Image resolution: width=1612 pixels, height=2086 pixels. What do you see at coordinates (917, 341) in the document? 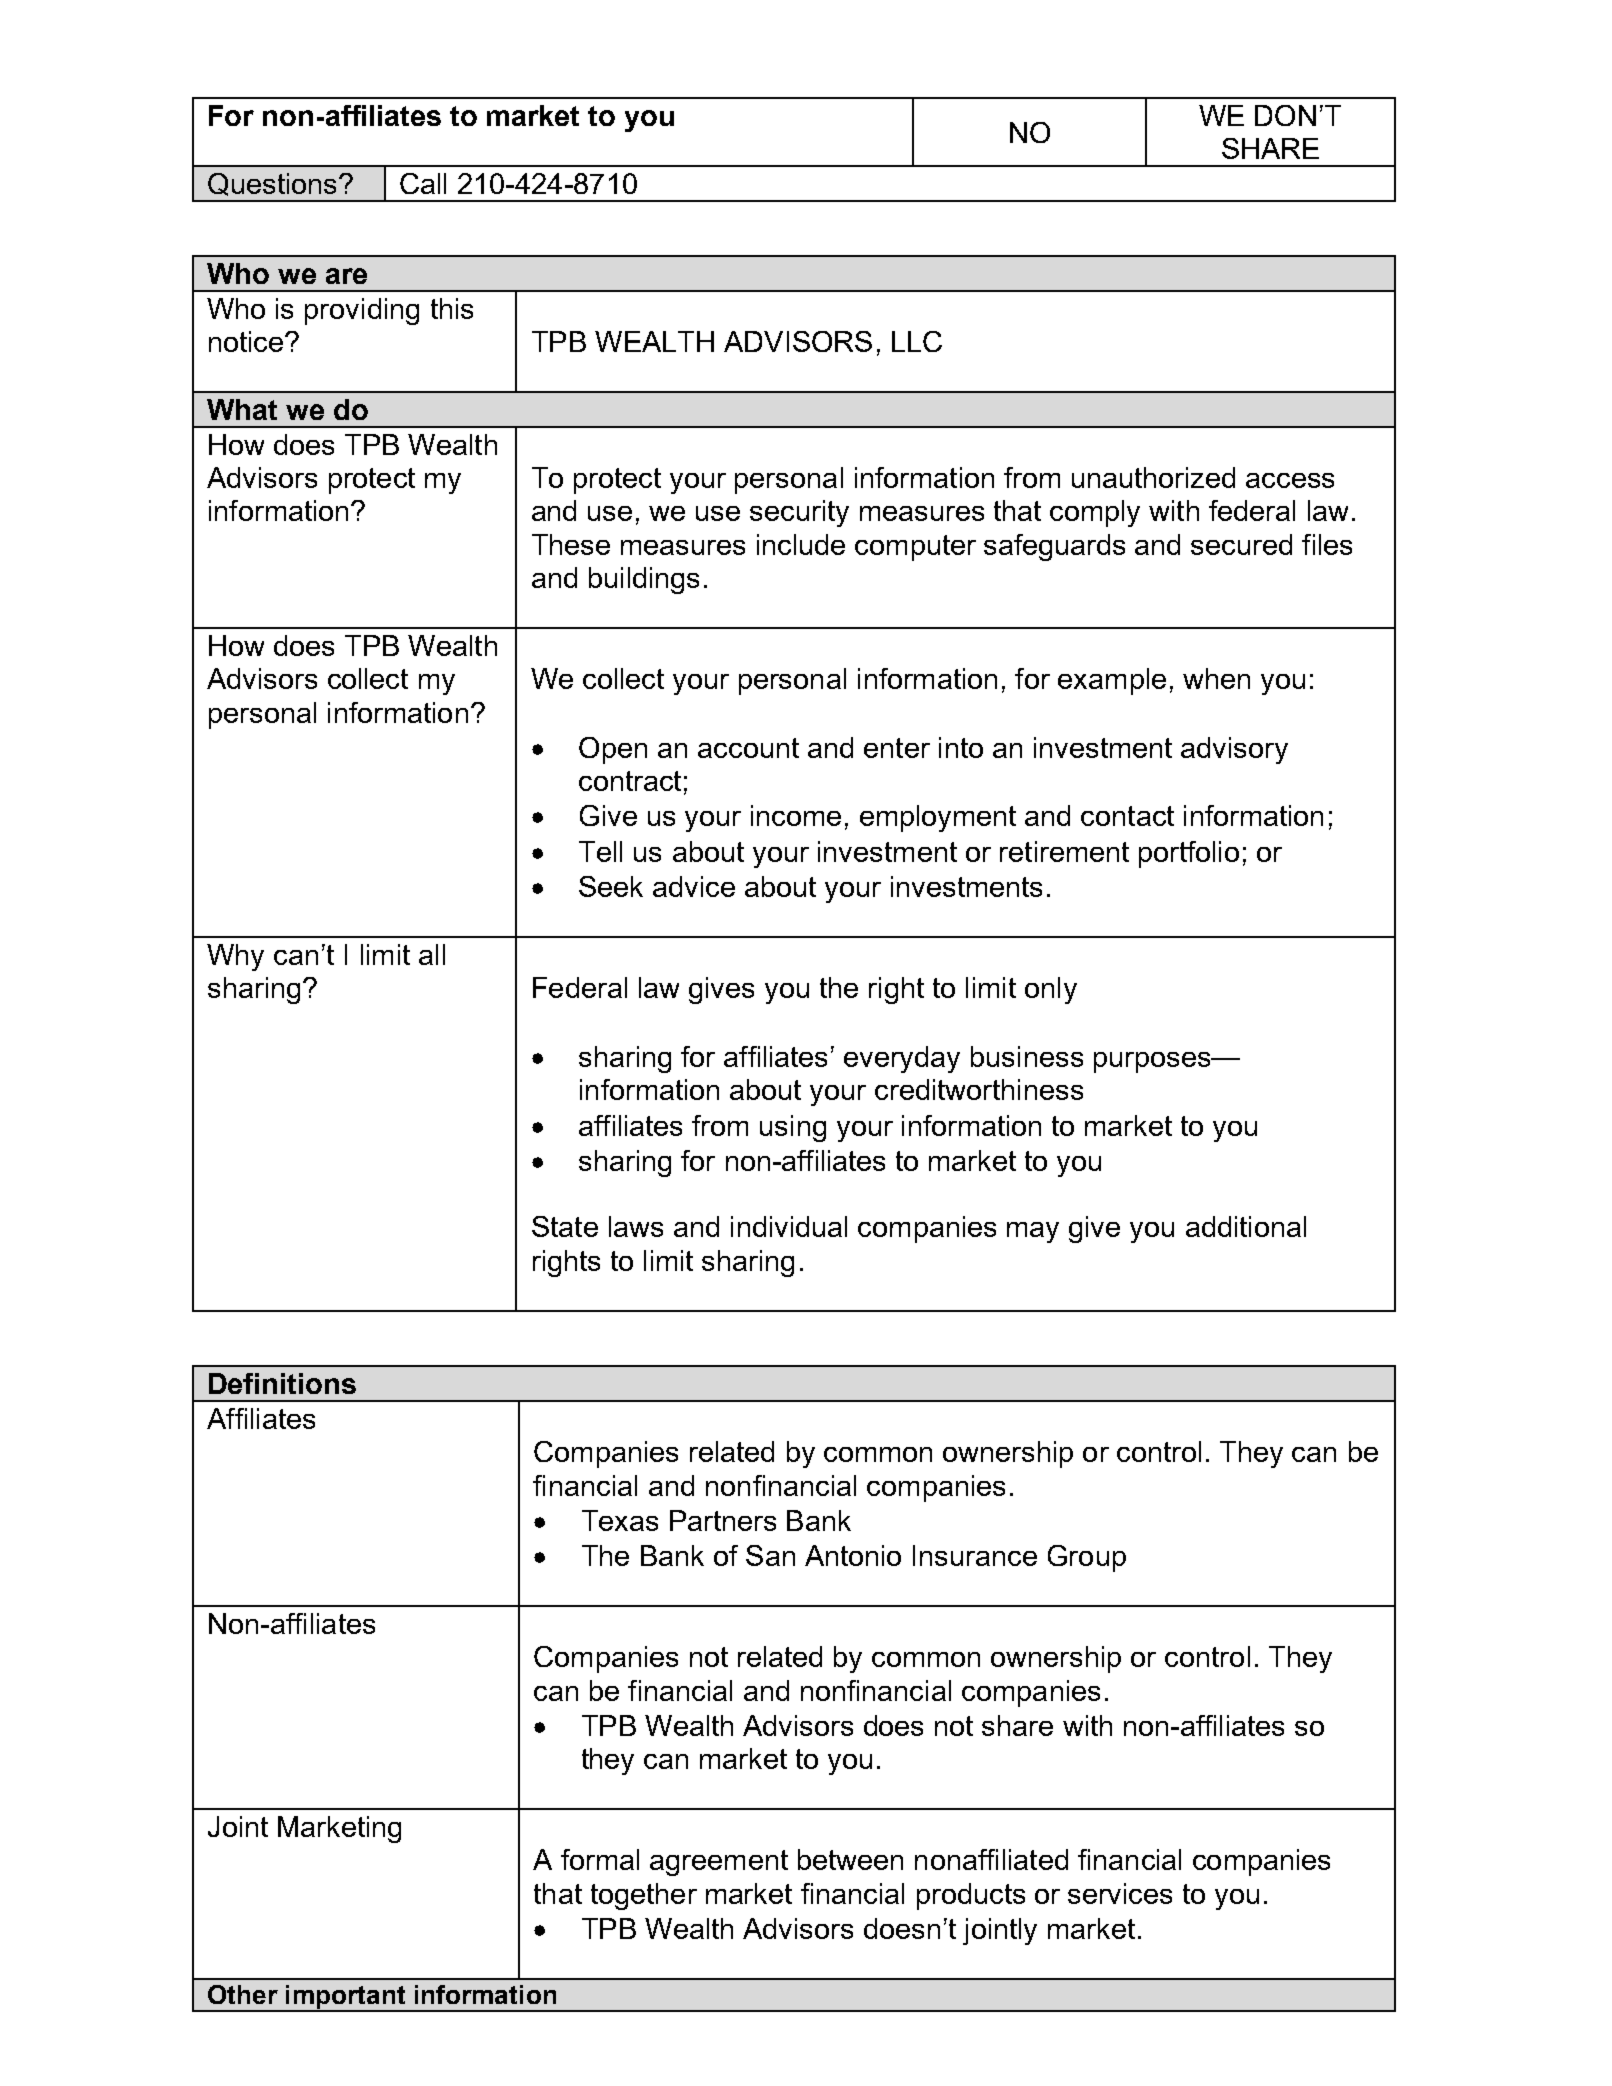
I see `LLC` at bounding box center [917, 341].
